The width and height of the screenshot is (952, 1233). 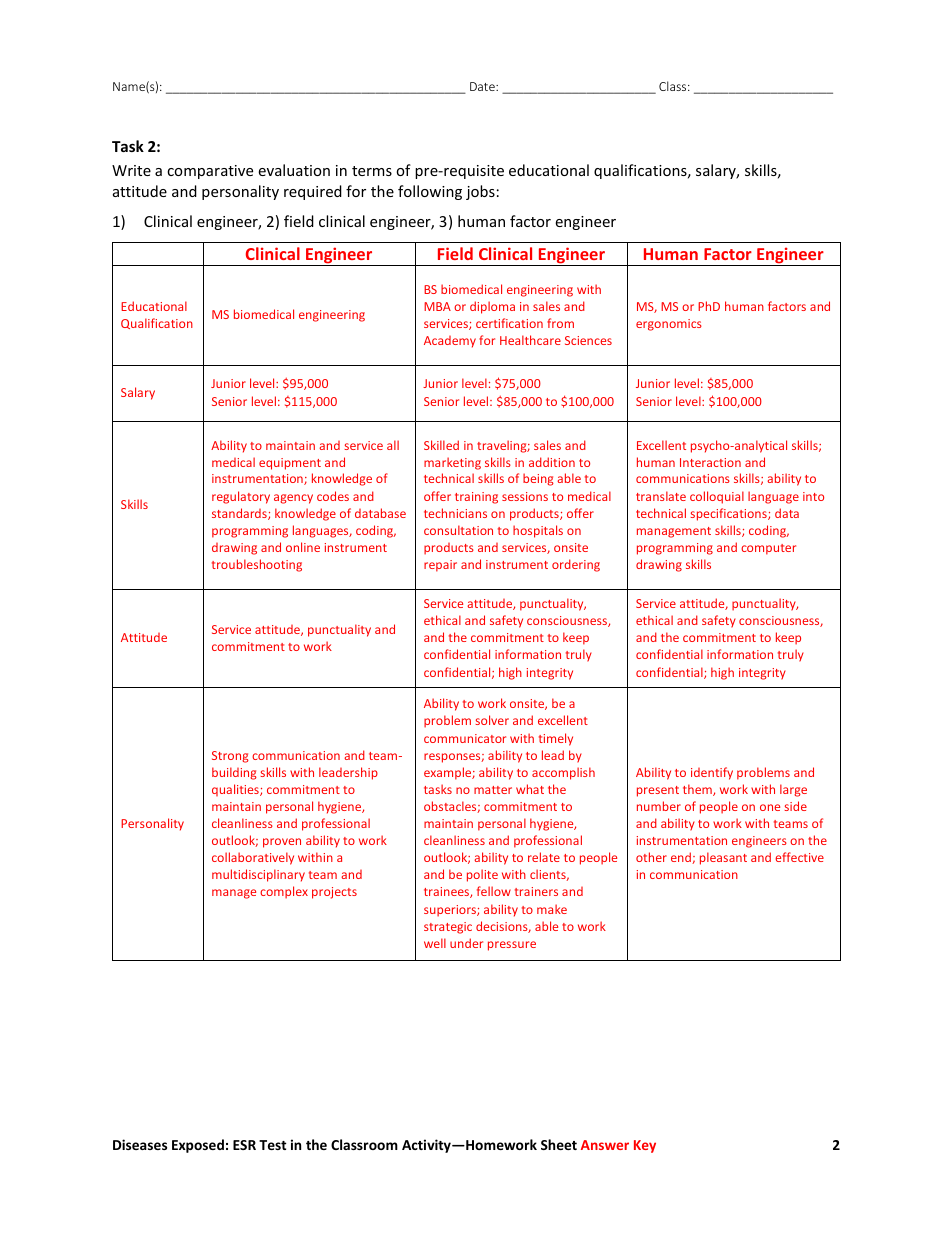 I want to click on Exposed, so click(x=198, y=1146).
